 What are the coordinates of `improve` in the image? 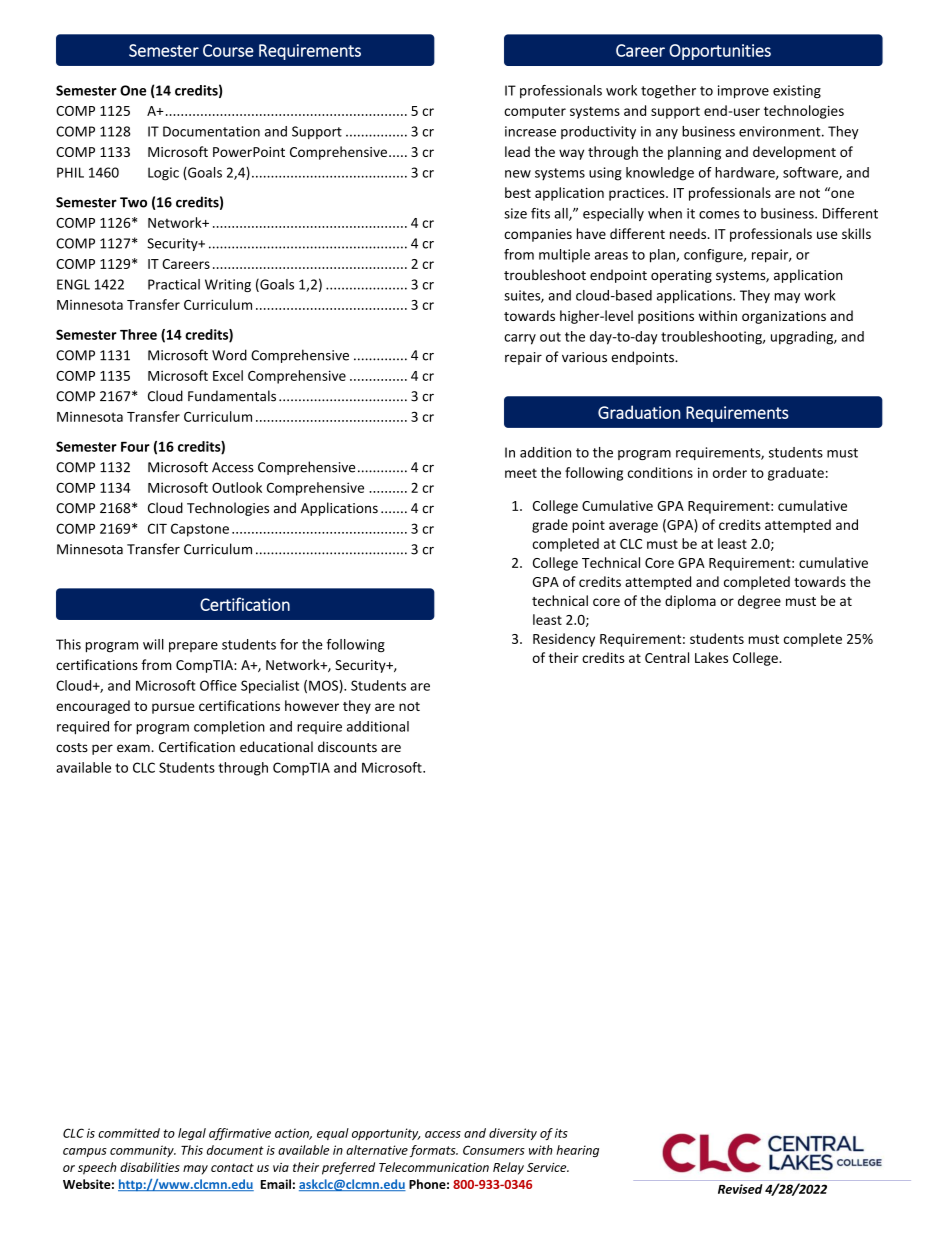 It's located at (743, 92).
